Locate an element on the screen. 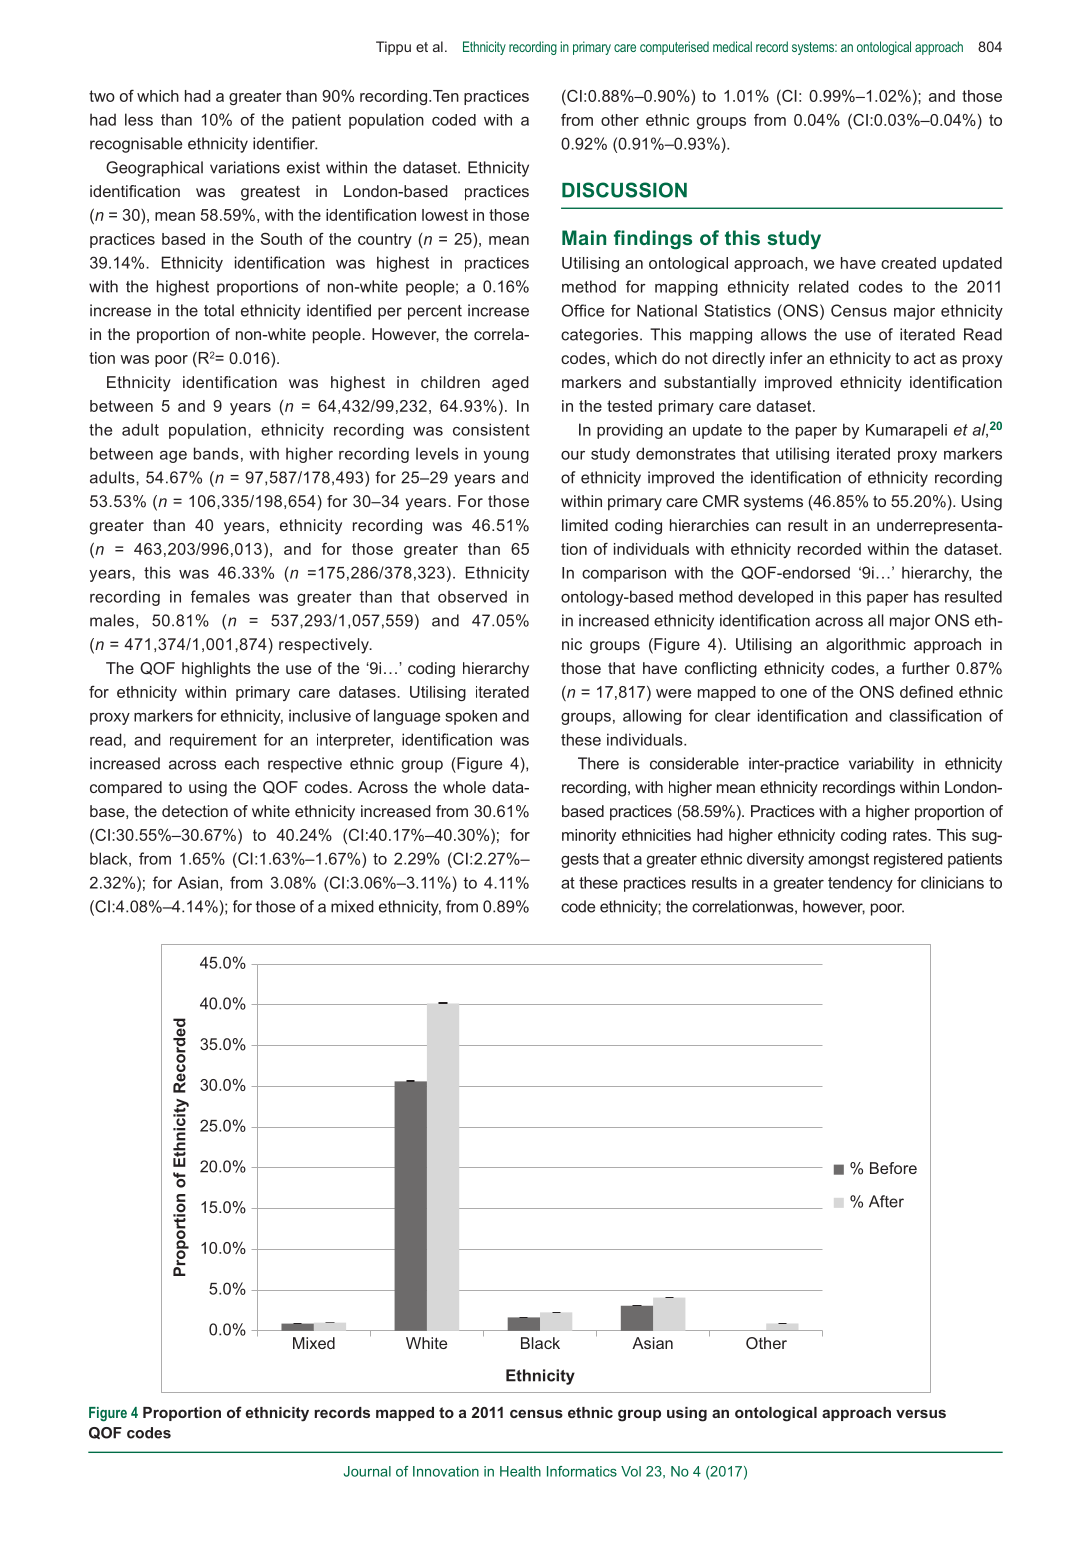 Image resolution: width=1091 pixels, height=1544 pixels. requirement is located at coordinates (213, 741).
